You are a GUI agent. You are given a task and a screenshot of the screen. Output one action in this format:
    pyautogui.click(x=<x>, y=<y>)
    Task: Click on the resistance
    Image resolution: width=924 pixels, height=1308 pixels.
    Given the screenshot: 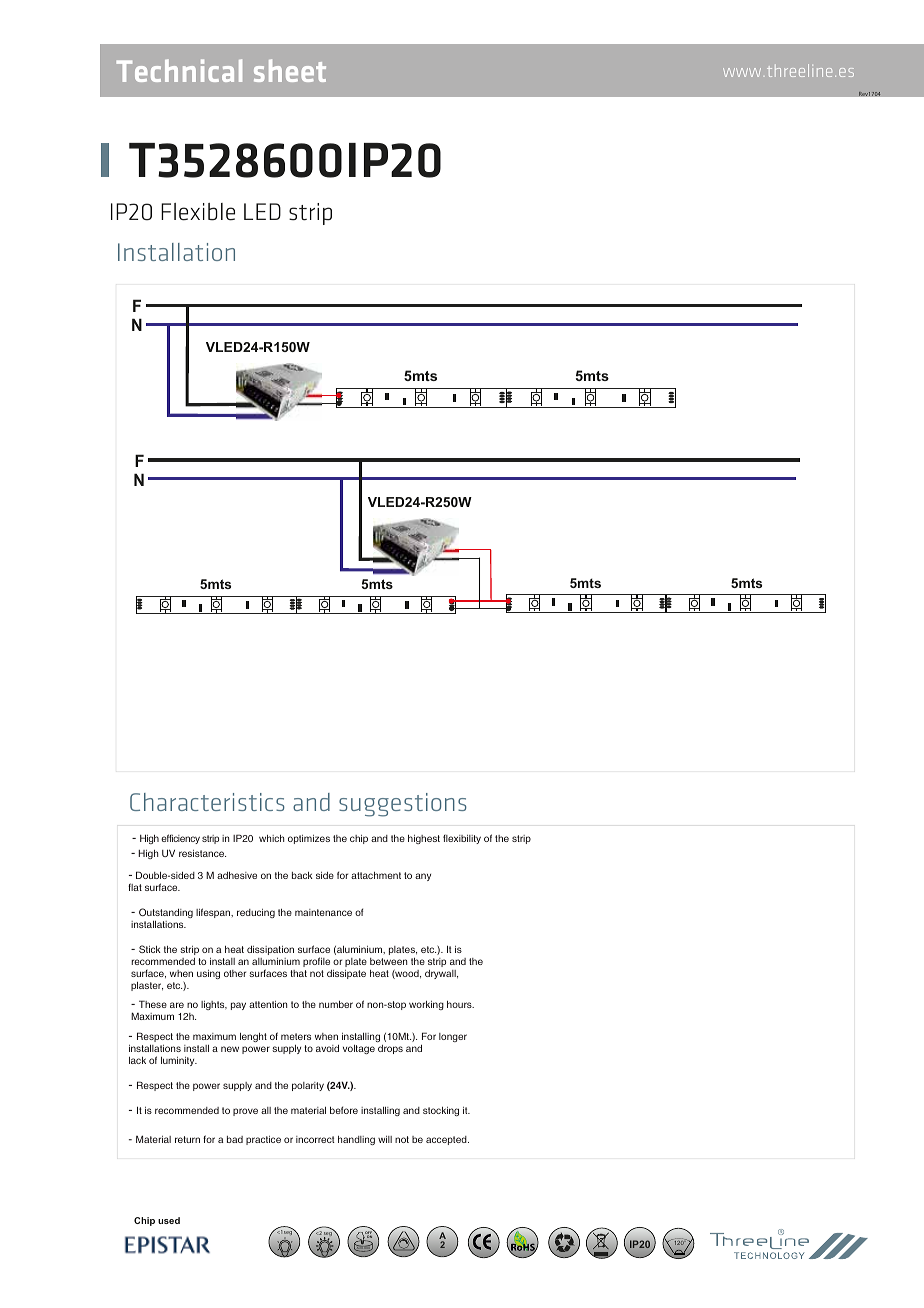 What is the action you would take?
    pyautogui.click(x=202, y=853)
